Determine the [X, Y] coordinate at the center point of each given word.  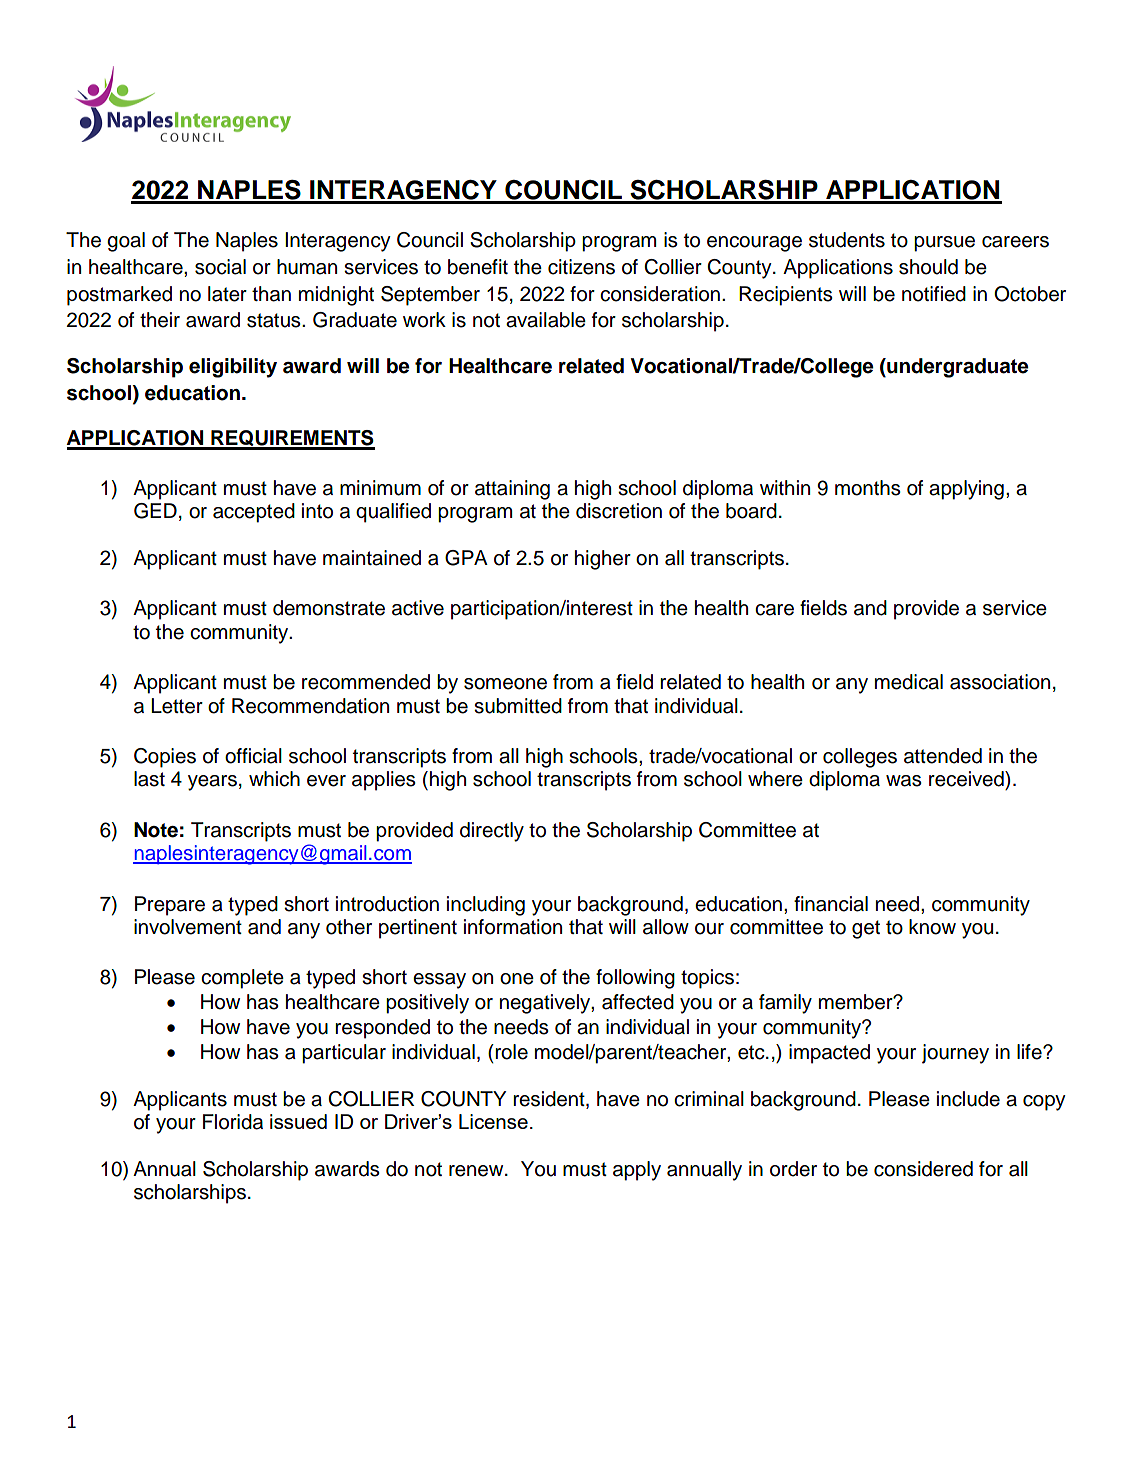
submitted [518, 706]
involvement [188, 927]
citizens [581, 267]
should [928, 267]
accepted [254, 513]
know [932, 927]
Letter [177, 706]
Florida [233, 1122]
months [868, 488]
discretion [619, 511]
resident [550, 1099]
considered [923, 1169]
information [513, 927]
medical [909, 682]
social [220, 267]
